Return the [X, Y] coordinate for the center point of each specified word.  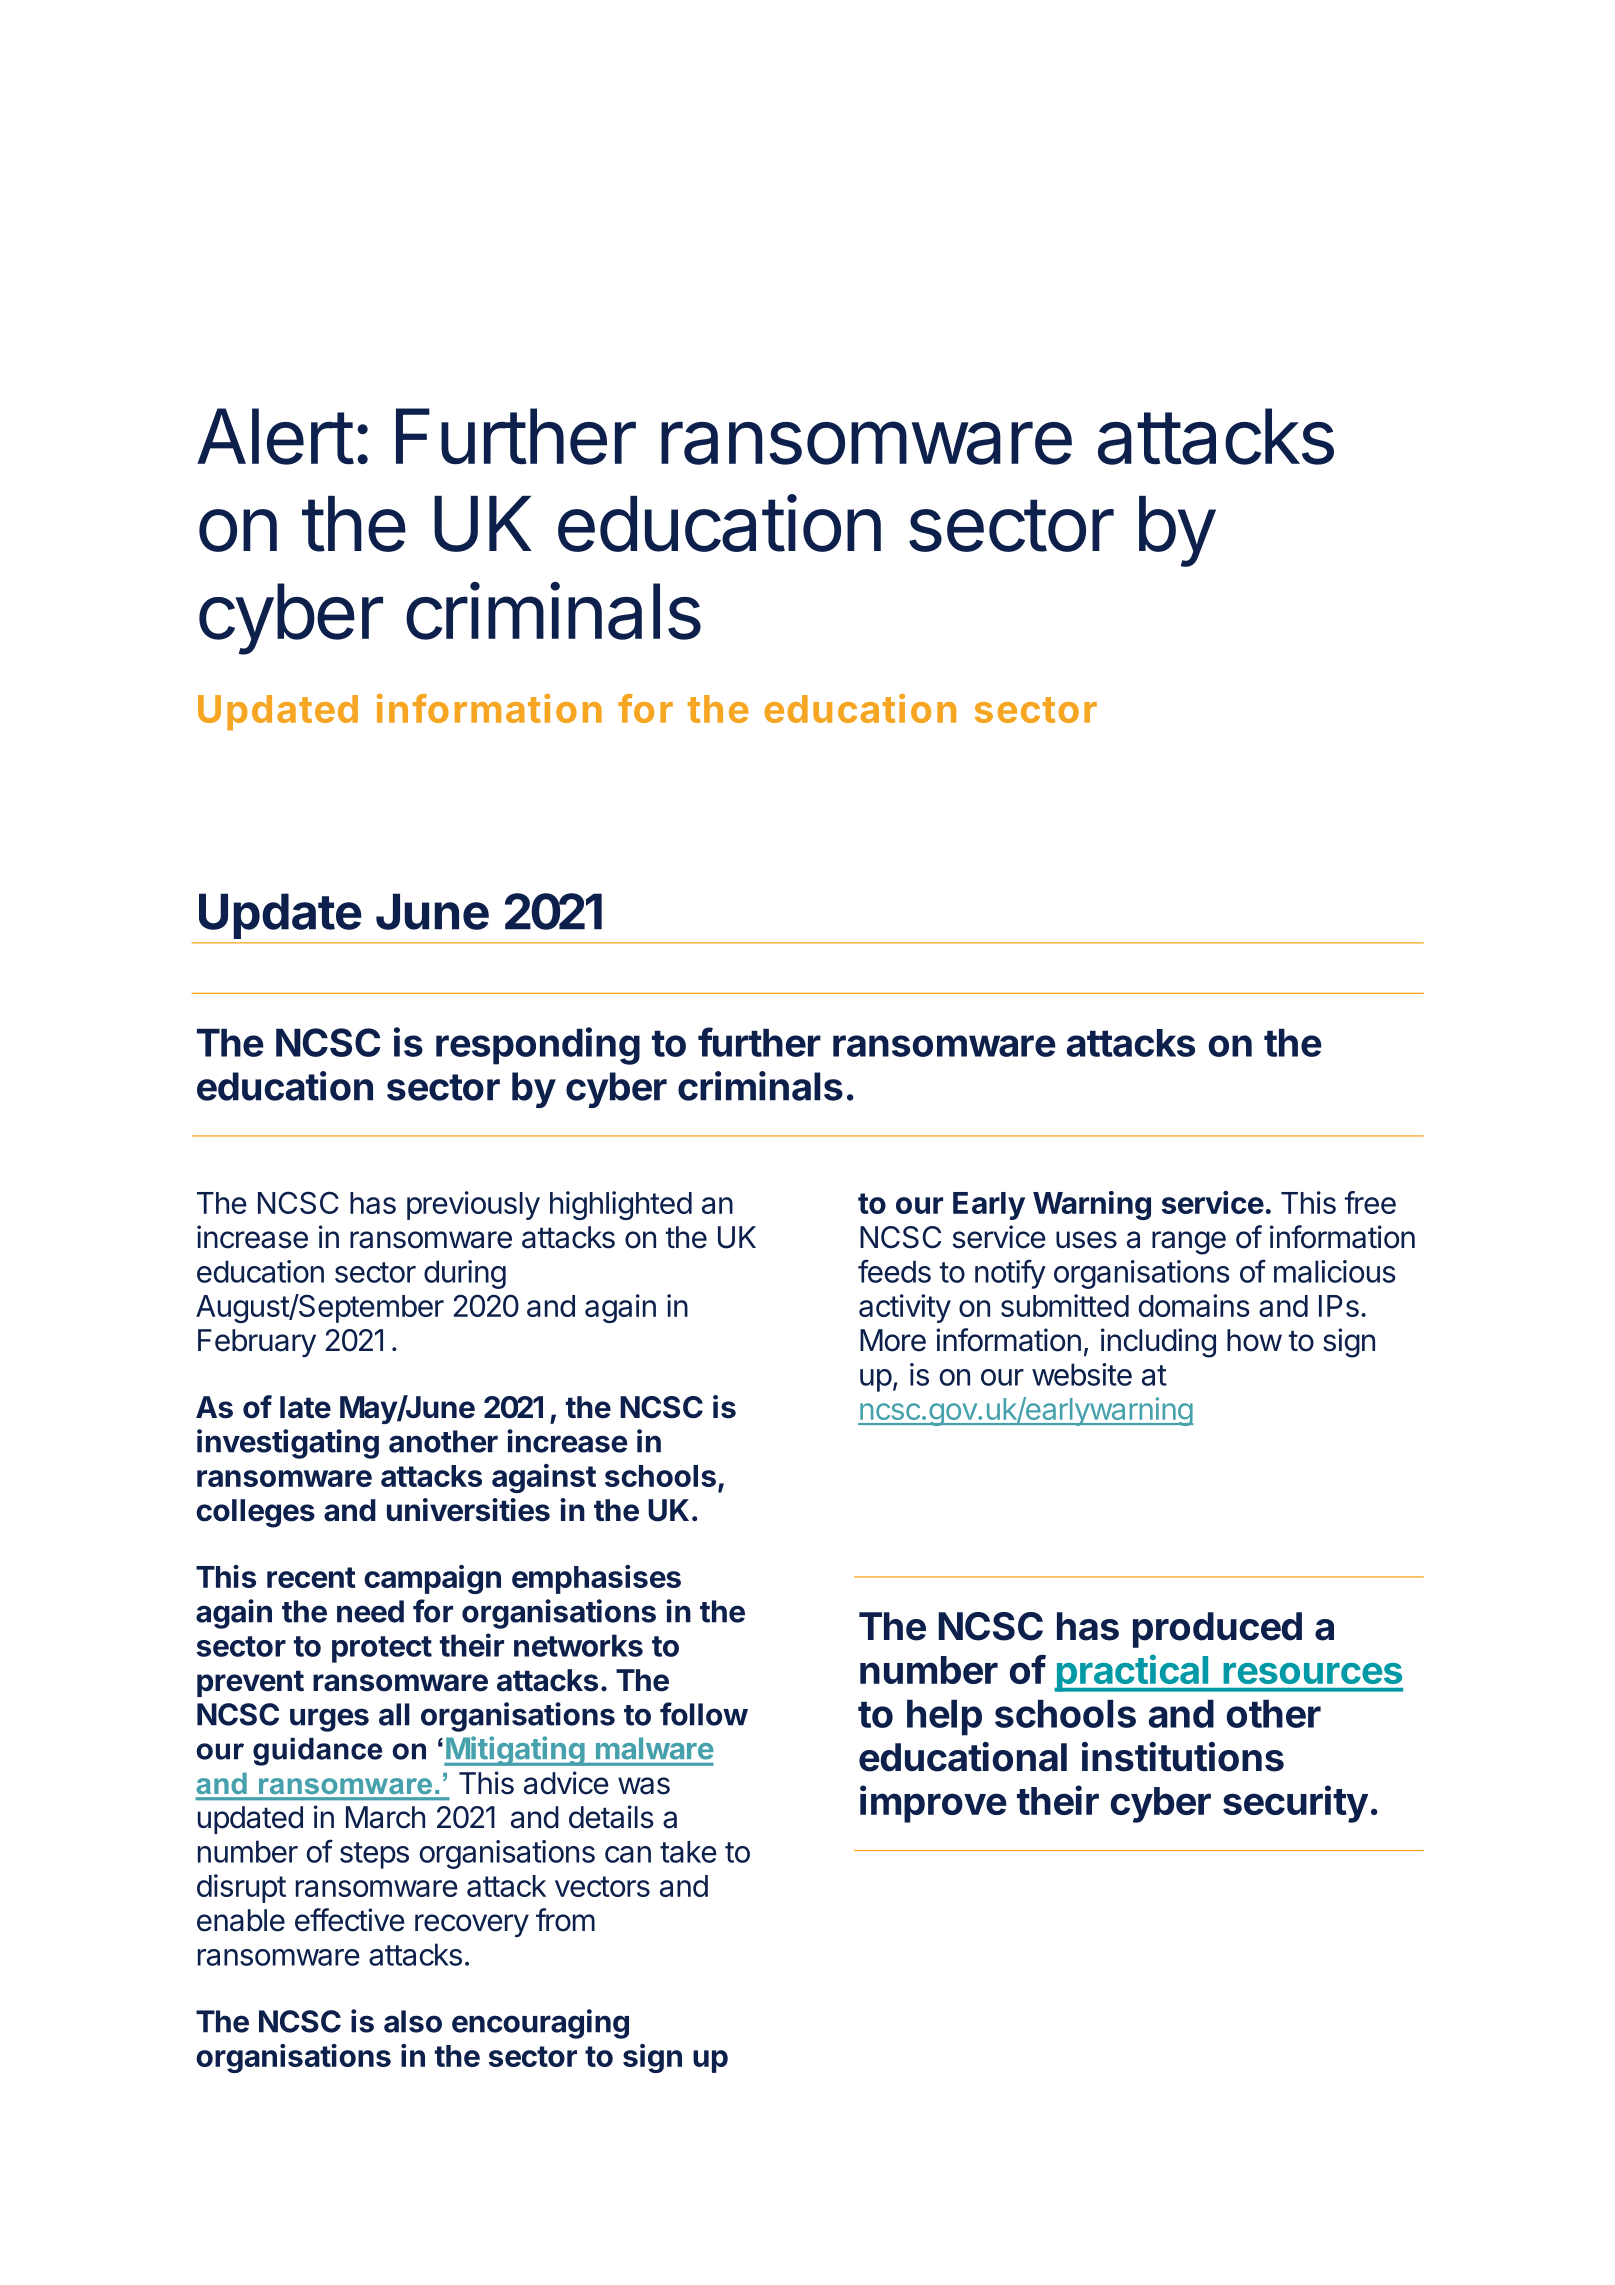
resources [1312, 1673]
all [394, 1714]
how [1254, 1340]
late [305, 1407]
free [1370, 1202]
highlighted [621, 1205]
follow [704, 1714]
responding [538, 1046]
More [893, 1340]
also [413, 2021]
